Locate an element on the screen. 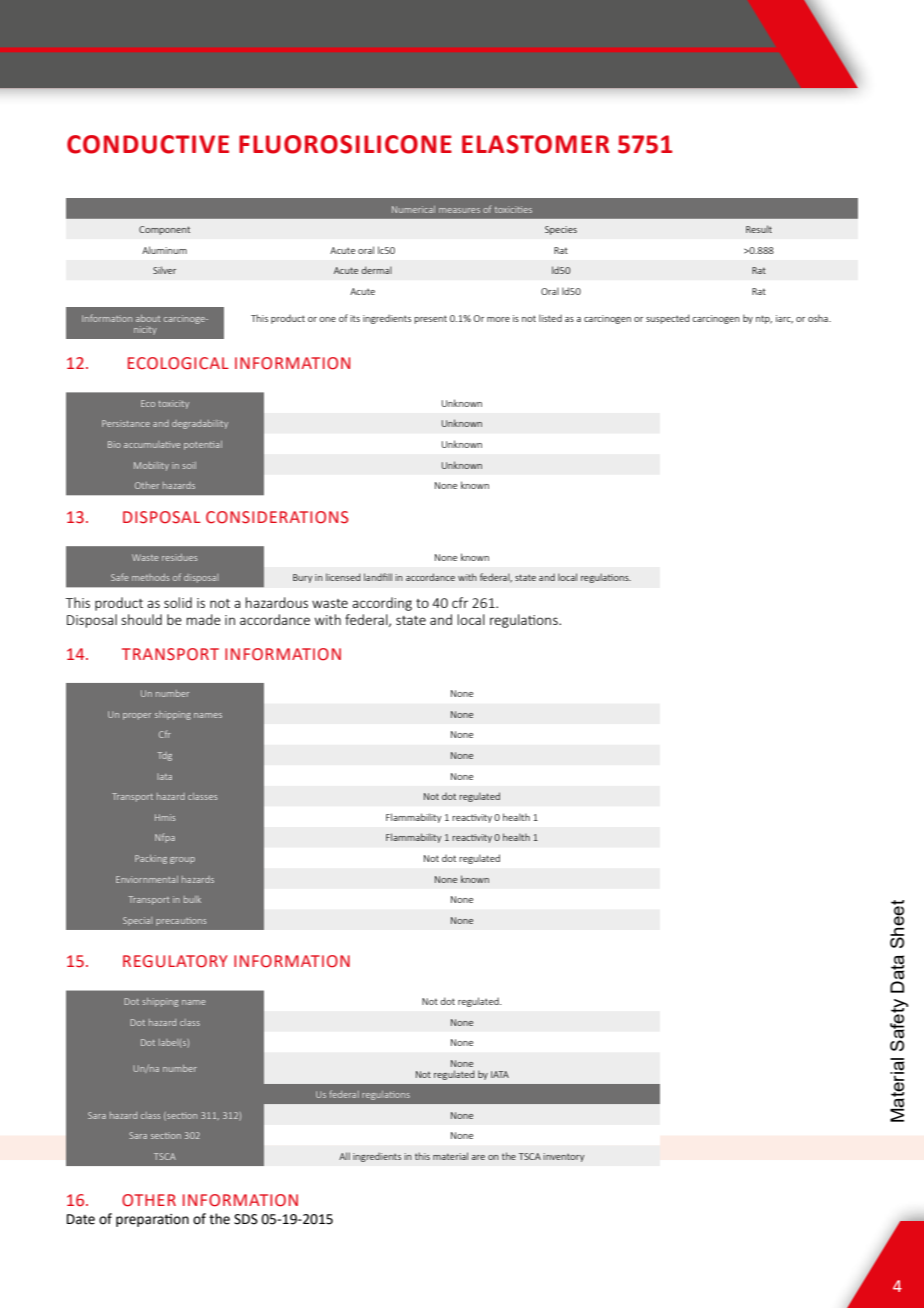  are is located at coordinates (478, 1157).
